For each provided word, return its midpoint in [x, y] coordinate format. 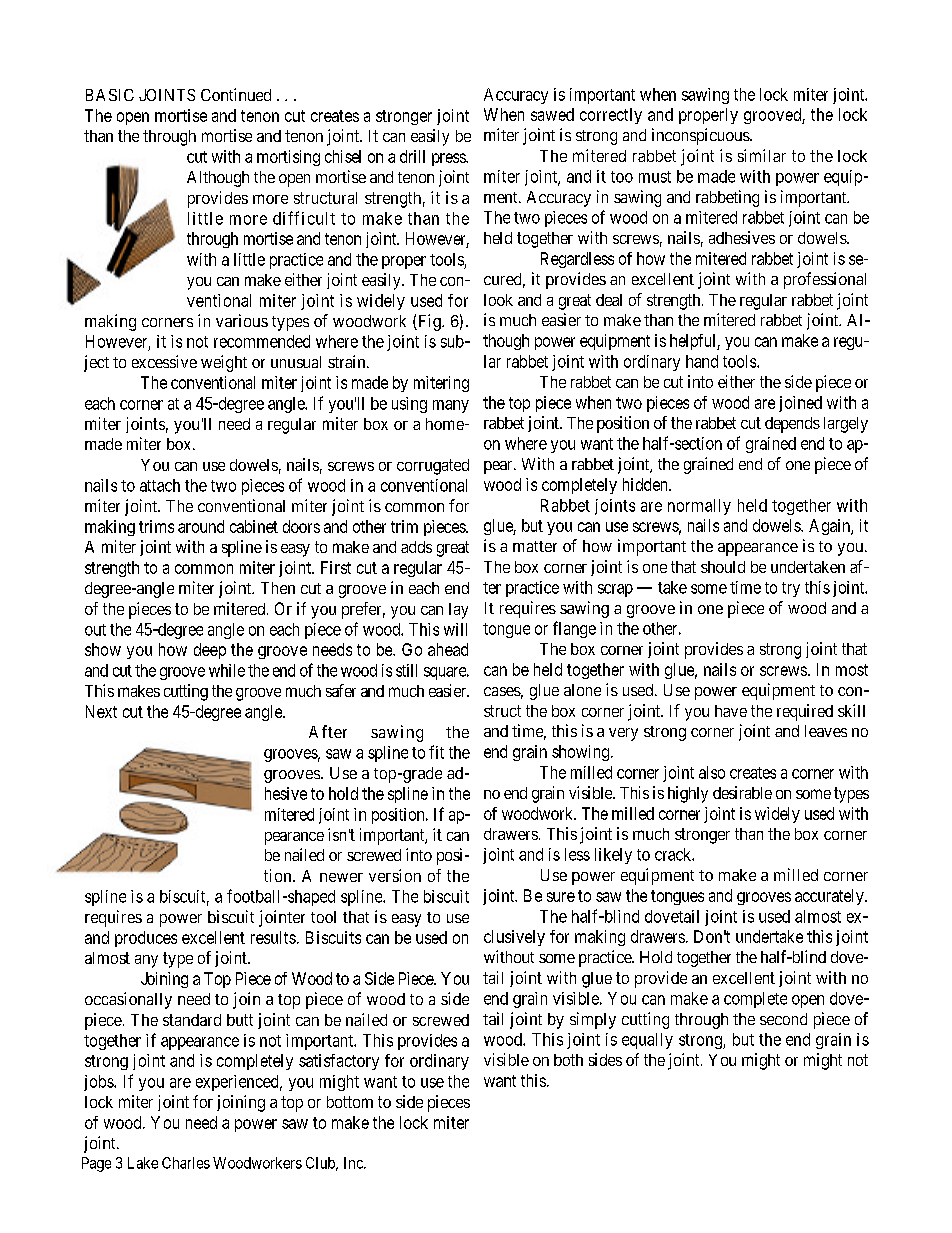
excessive [164, 361]
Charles [186, 1163]
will [455, 629]
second [783, 1019]
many [451, 406]
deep [210, 651]
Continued [236, 94]
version [395, 875]
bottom [350, 1102]
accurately [830, 897]
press [449, 159]
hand [702, 361]
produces [146, 939]
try [791, 589]
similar [762, 155]
